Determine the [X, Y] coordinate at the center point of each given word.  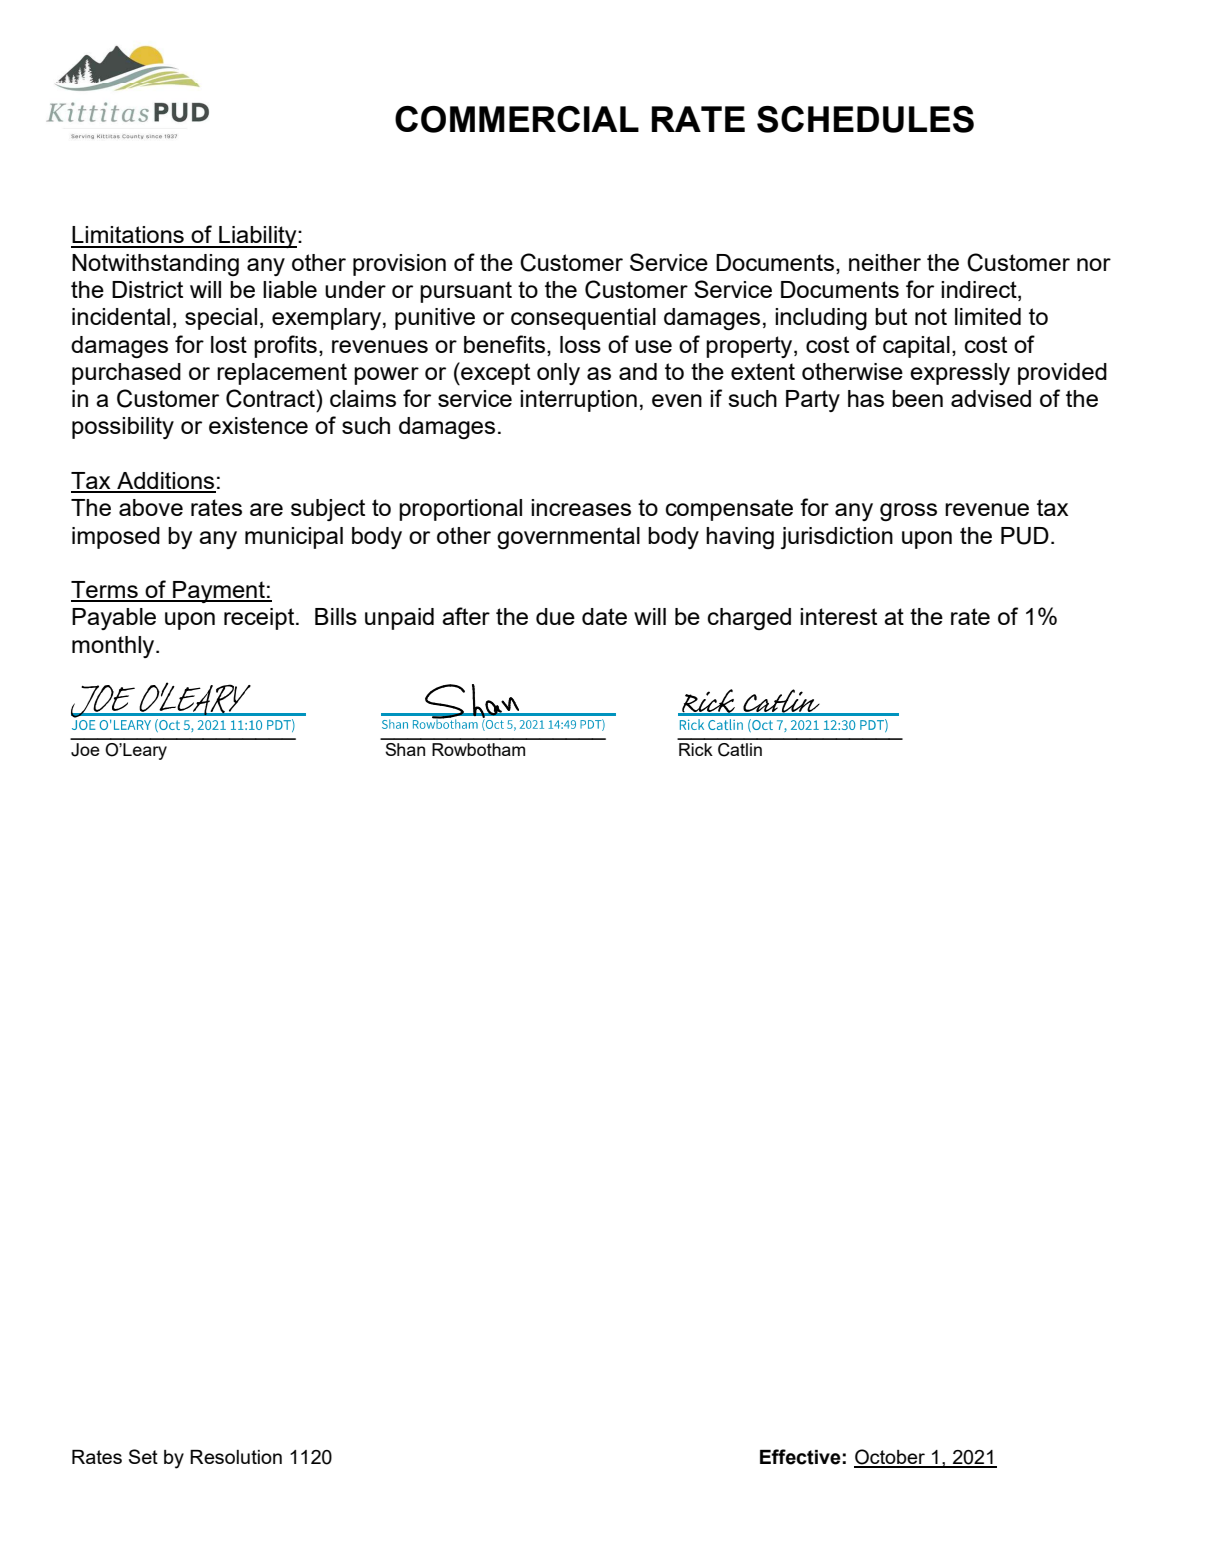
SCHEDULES [865, 119]
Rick [696, 749]
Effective [800, 1457]
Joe [85, 750]
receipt [260, 619]
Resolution [236, 1457]
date [604, 616]
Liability [258, 237]
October [890, 1458]
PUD [1025, 536]
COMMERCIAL [517, 119]
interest [838, 616]
